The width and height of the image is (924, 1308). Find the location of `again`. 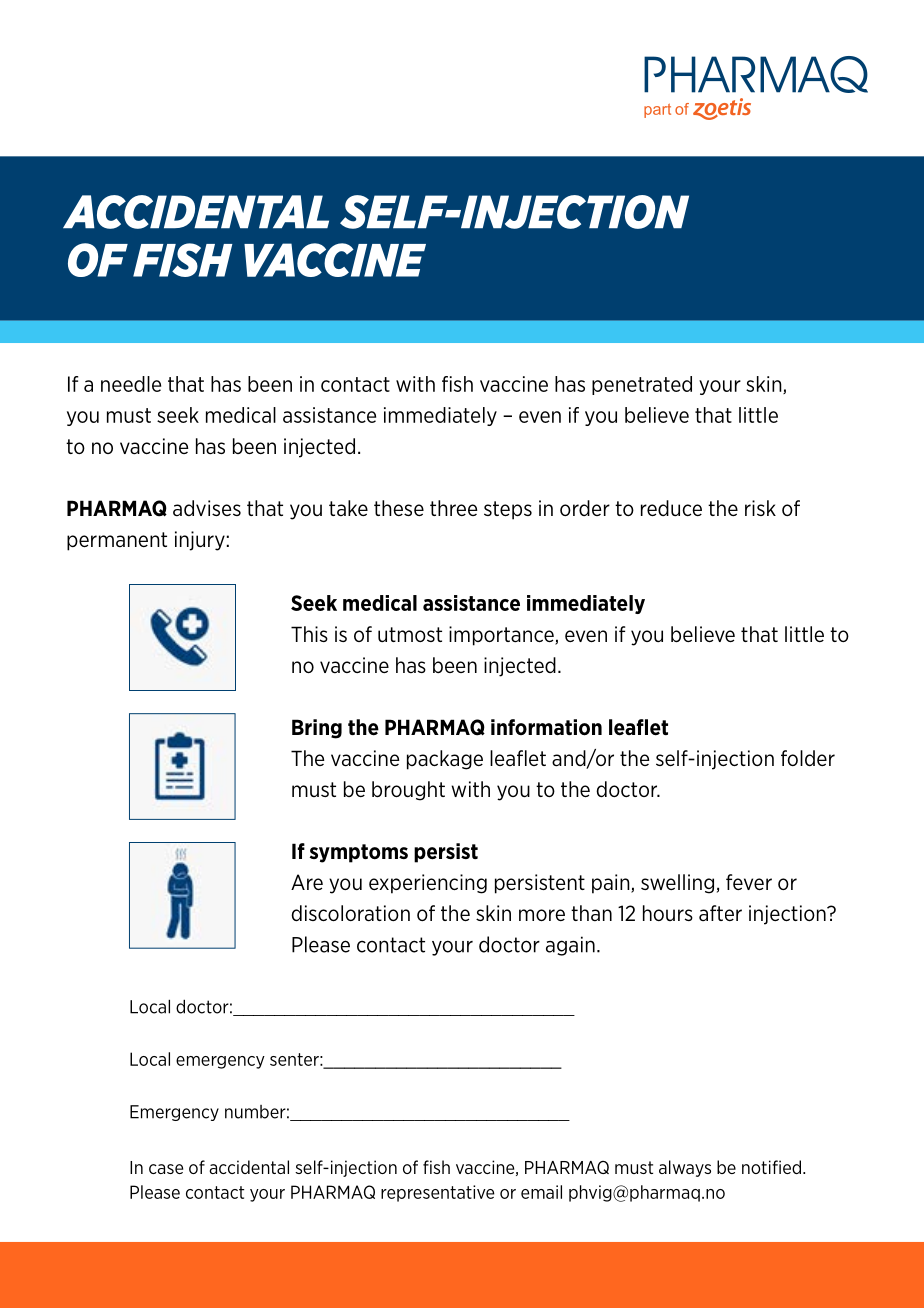

again is located at coordinates (570, 946).
